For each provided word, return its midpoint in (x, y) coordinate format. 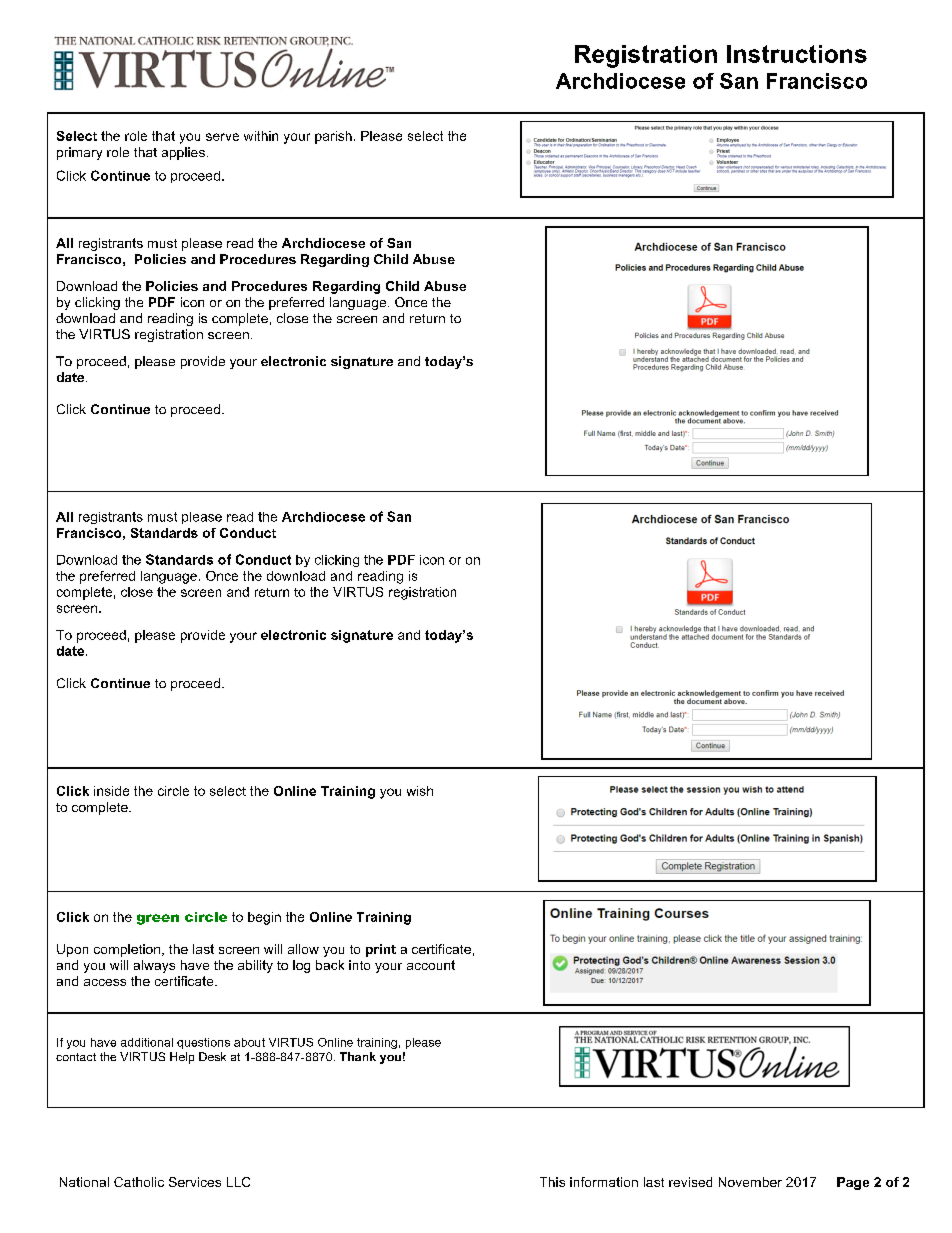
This (552, 1182)
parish (333, 137)
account (431, 965)
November (750, 1182)
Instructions (797, 54)
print (381, 950)
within (261, 136)
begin (264, 918)
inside (111, 791)
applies (183, 153)
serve (222, 137)
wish (420, 791)
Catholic (139, 1182)
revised (690, 1182)
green (158, 919)
